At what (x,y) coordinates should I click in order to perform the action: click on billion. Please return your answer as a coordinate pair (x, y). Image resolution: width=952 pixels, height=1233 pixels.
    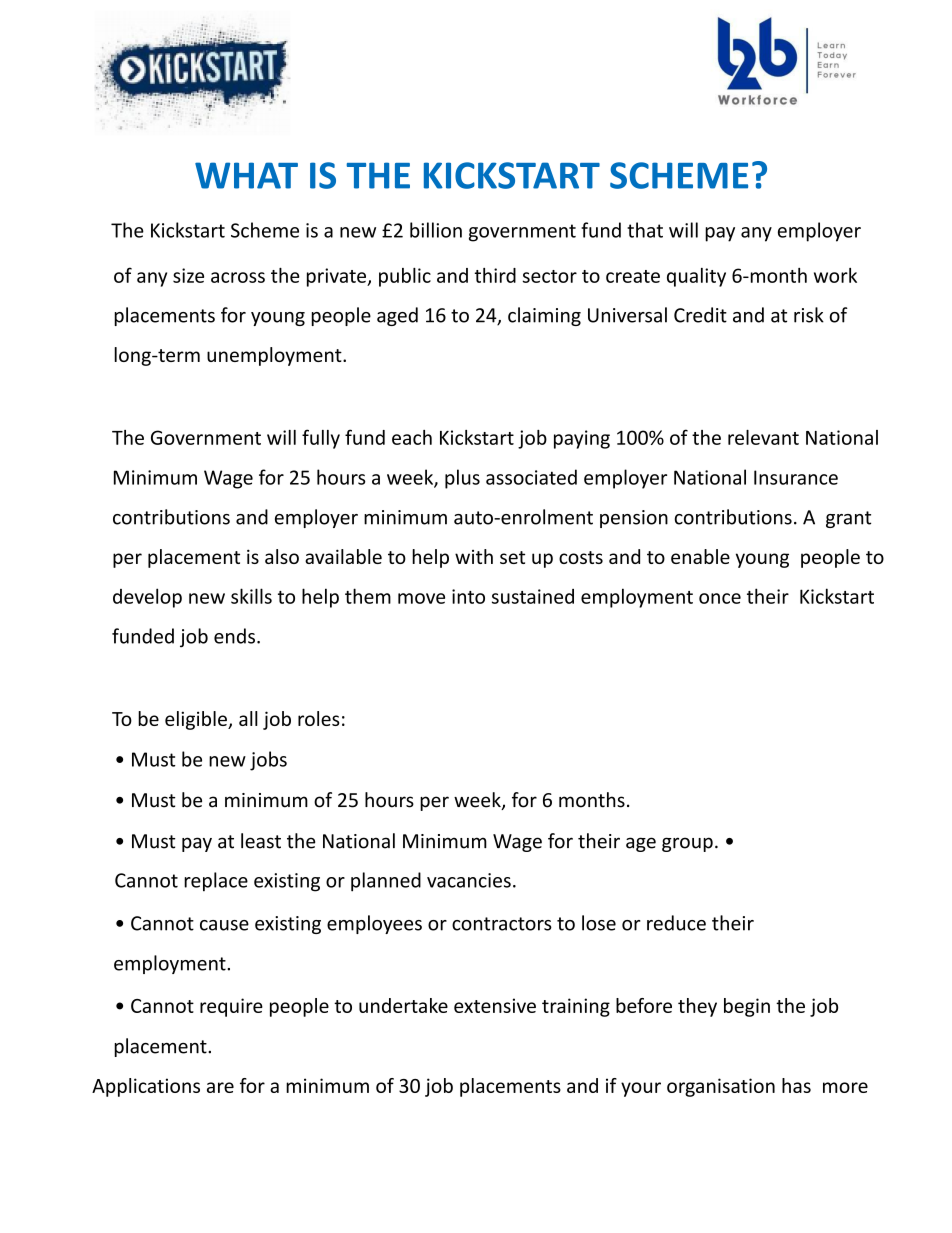
    Looking at the image, I should click on (436, 230).
